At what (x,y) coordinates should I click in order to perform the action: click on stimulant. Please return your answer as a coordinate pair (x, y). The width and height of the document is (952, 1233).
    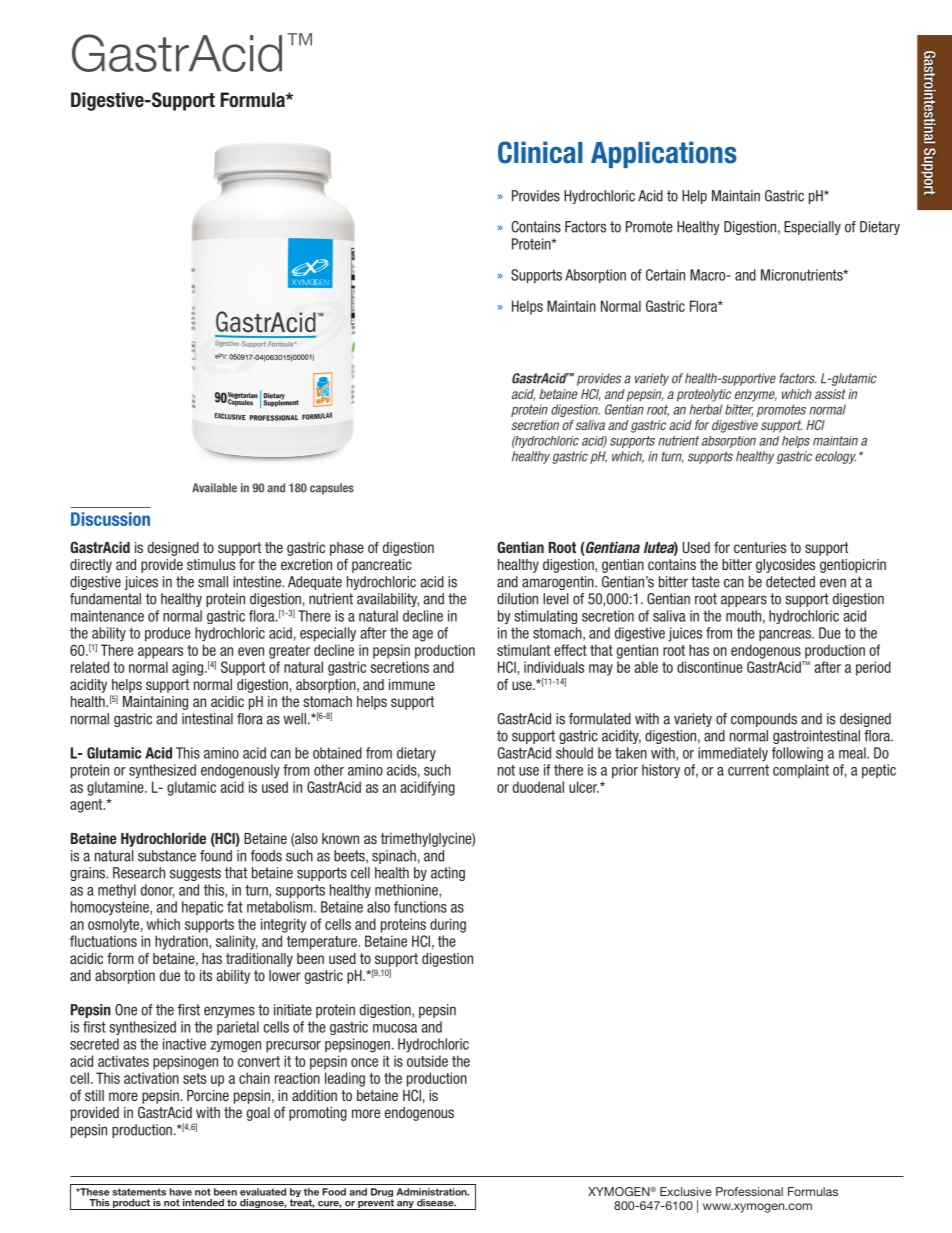
    Looking at the image, I should click on (523, 650).
